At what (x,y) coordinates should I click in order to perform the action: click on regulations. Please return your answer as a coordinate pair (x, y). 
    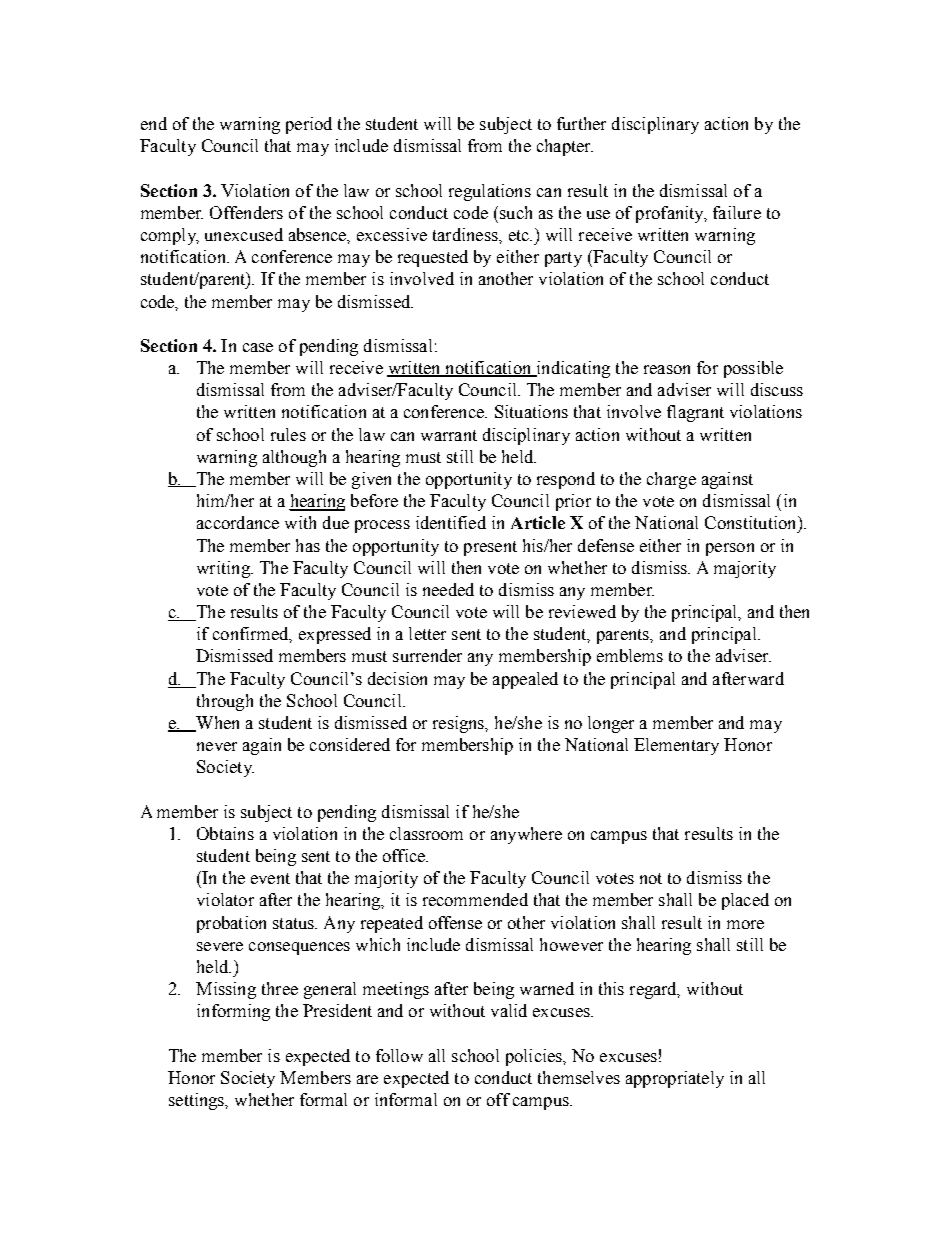
    Looking at the image, I should click on (490, 192).
